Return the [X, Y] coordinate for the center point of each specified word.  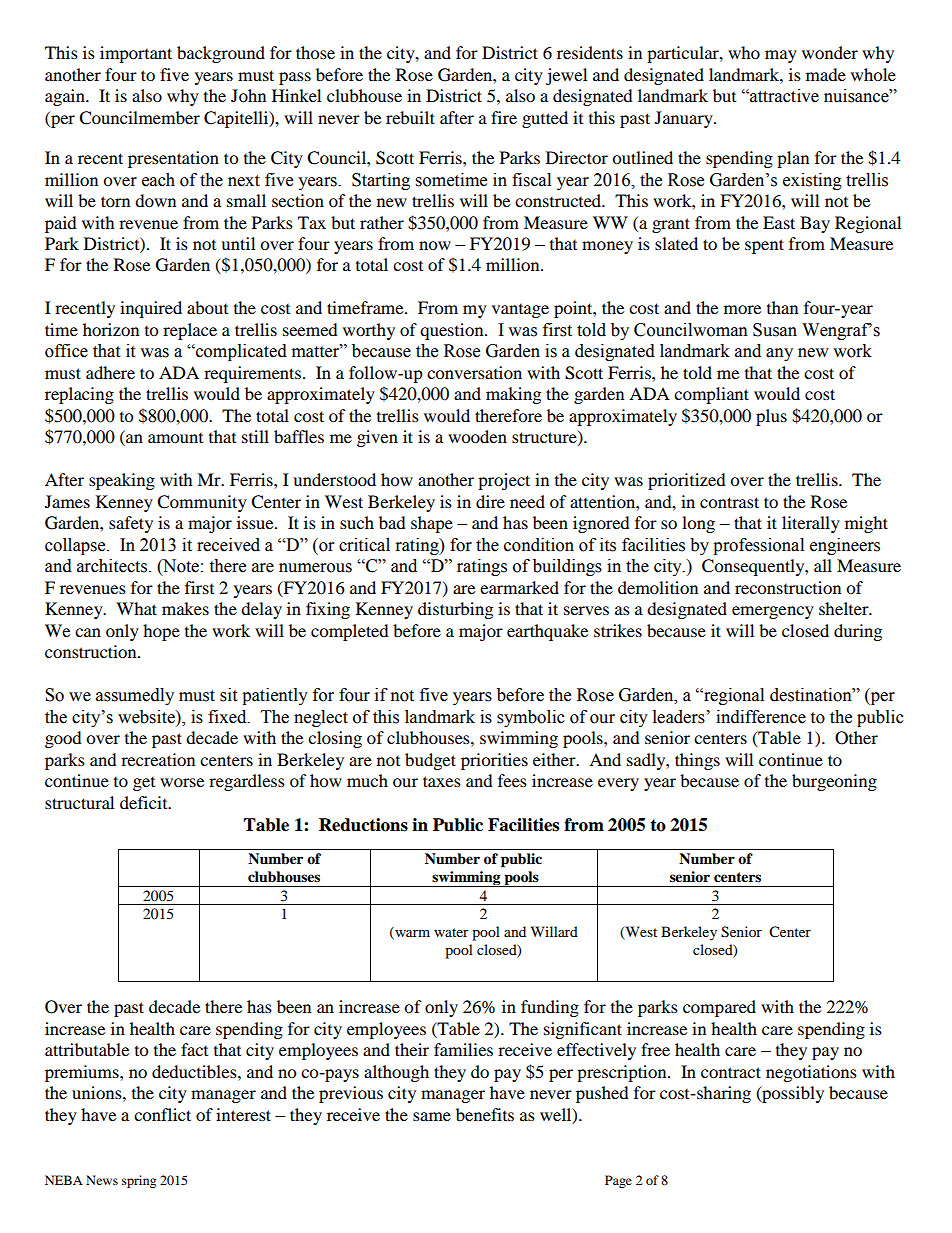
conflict [162, 1114]
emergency [773, 612]
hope [161, 632]
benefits [485, 1114]
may [781, 56]
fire [504, 117]
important [136, 54]
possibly [792, 1094]
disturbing [455, 610]
